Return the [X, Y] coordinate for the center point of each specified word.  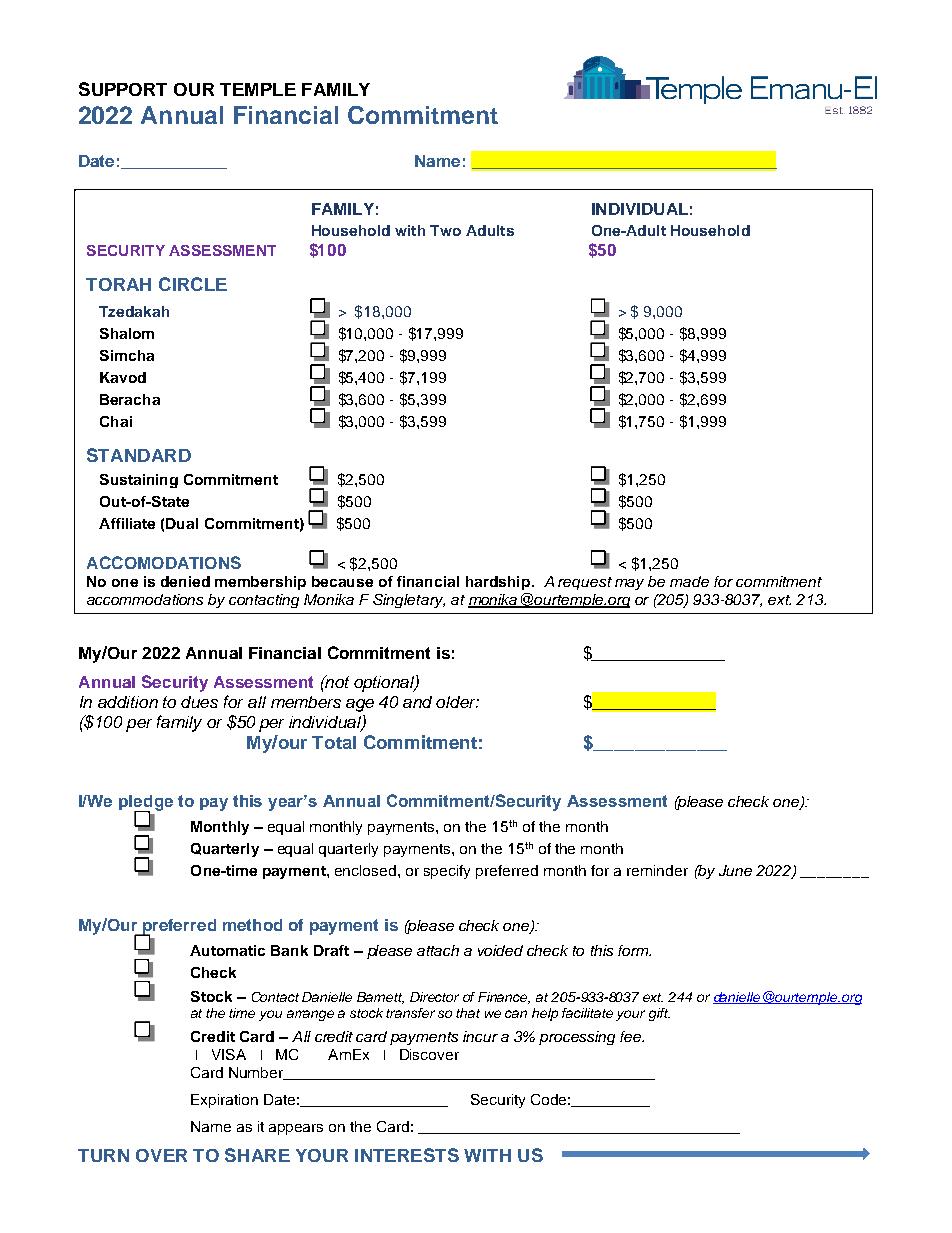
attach [438, 950]
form [634, 950]
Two [445, 230]
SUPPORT [123, 89]
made [689, 581]
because [342, 581]
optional [385, 683]
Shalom [127, 333]
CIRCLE [193, 284]
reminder [657, 870]
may [629, 584]
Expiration [224, 1101]
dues [199, 702]
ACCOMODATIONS [164, 562]
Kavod [123, 377]
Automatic [227, 950]
